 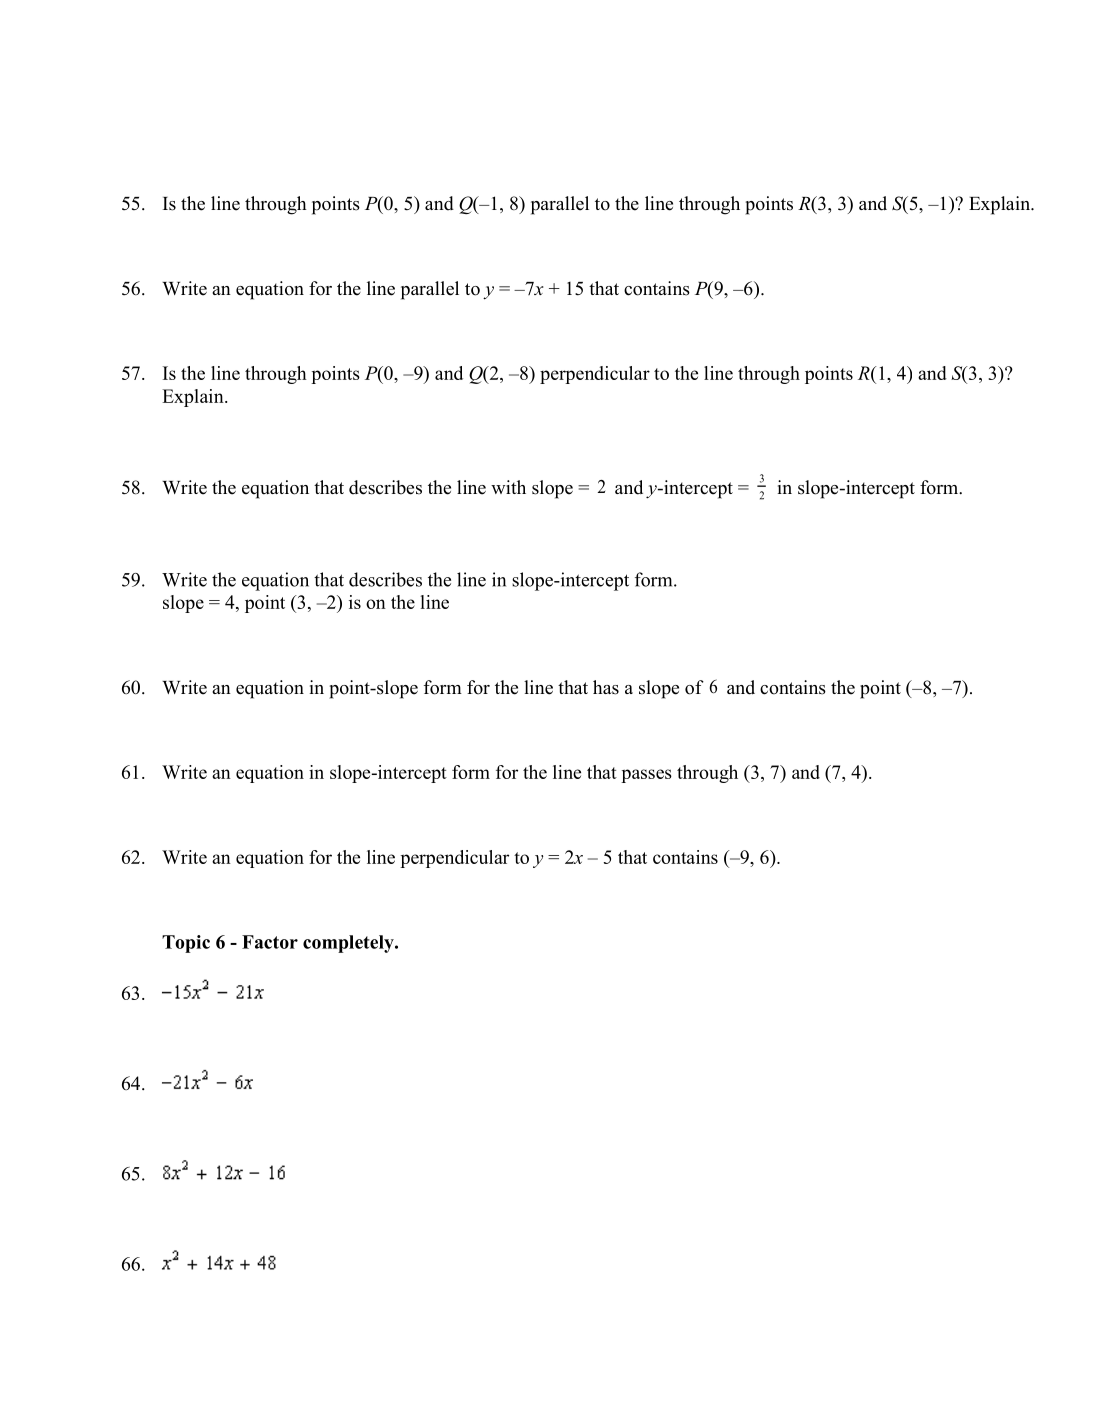 I want to click on with, so click(x=508, y=487).
